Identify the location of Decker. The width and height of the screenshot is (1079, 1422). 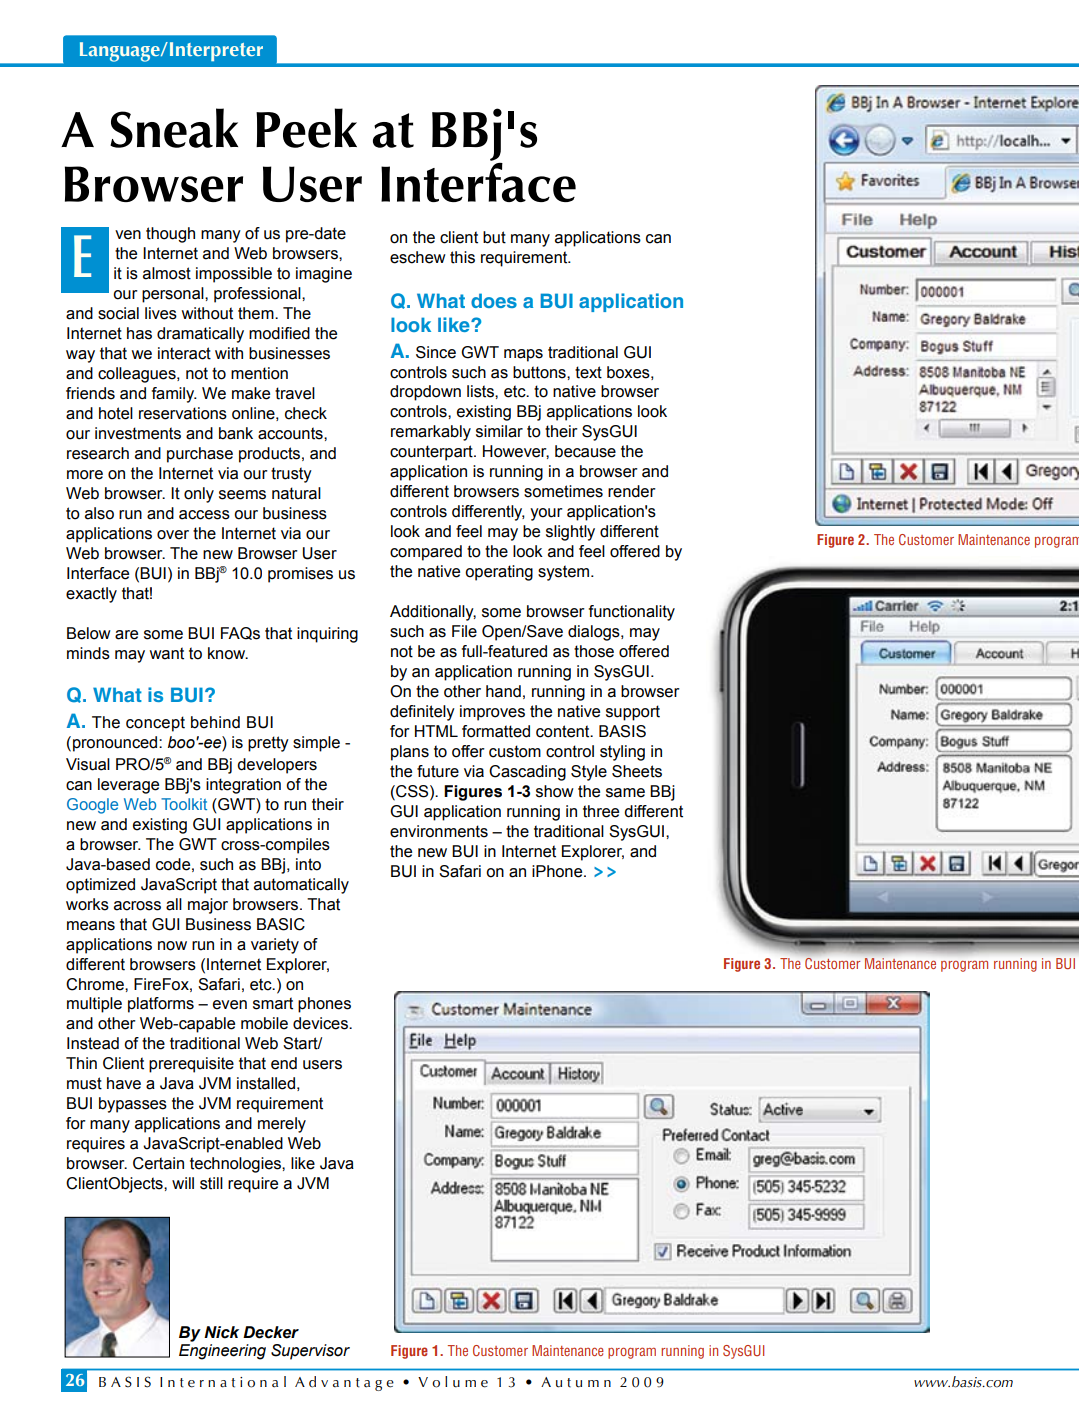
(271, 1332).
